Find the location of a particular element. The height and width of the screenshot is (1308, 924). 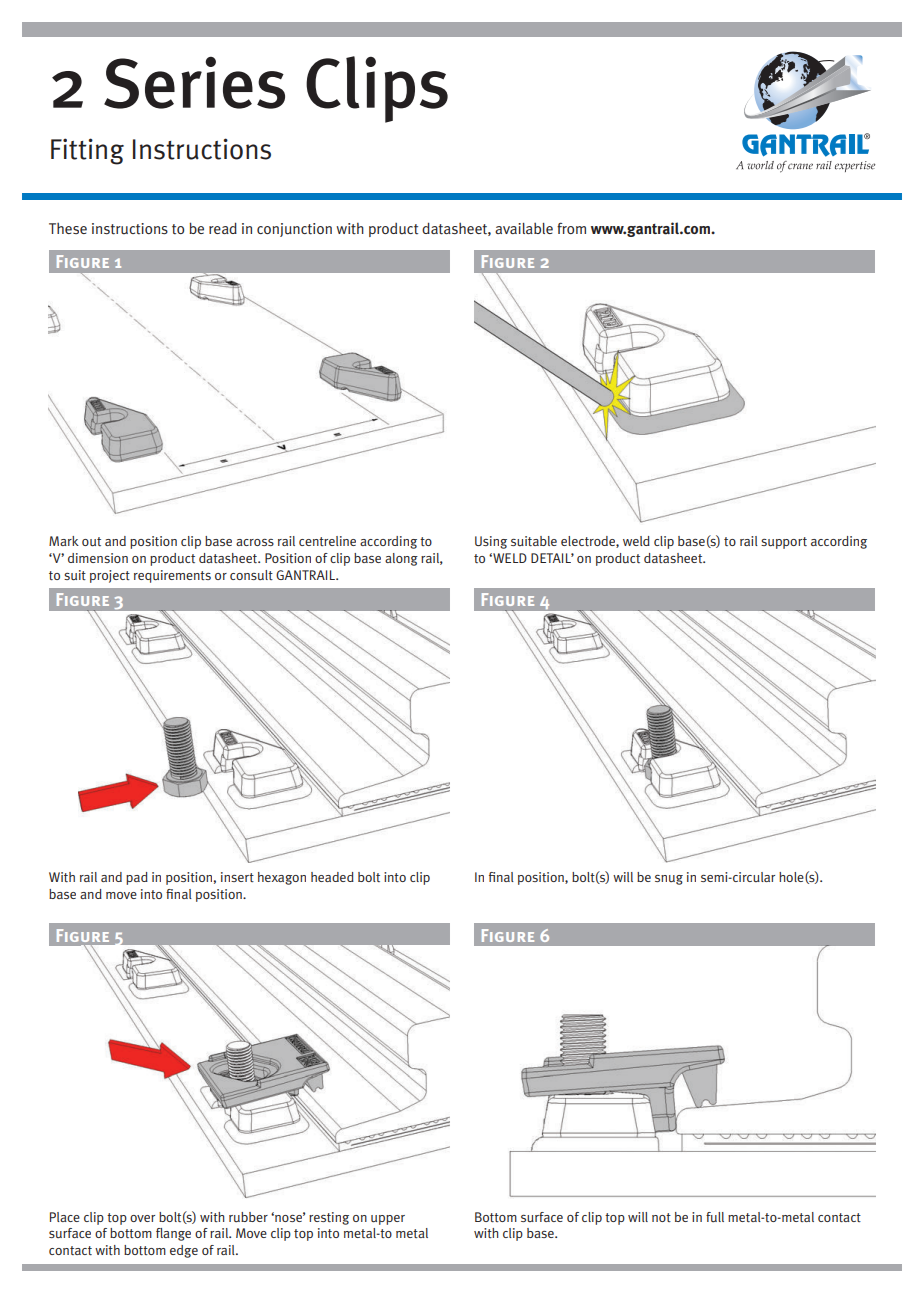

from is located at coordinates (571, 228).
